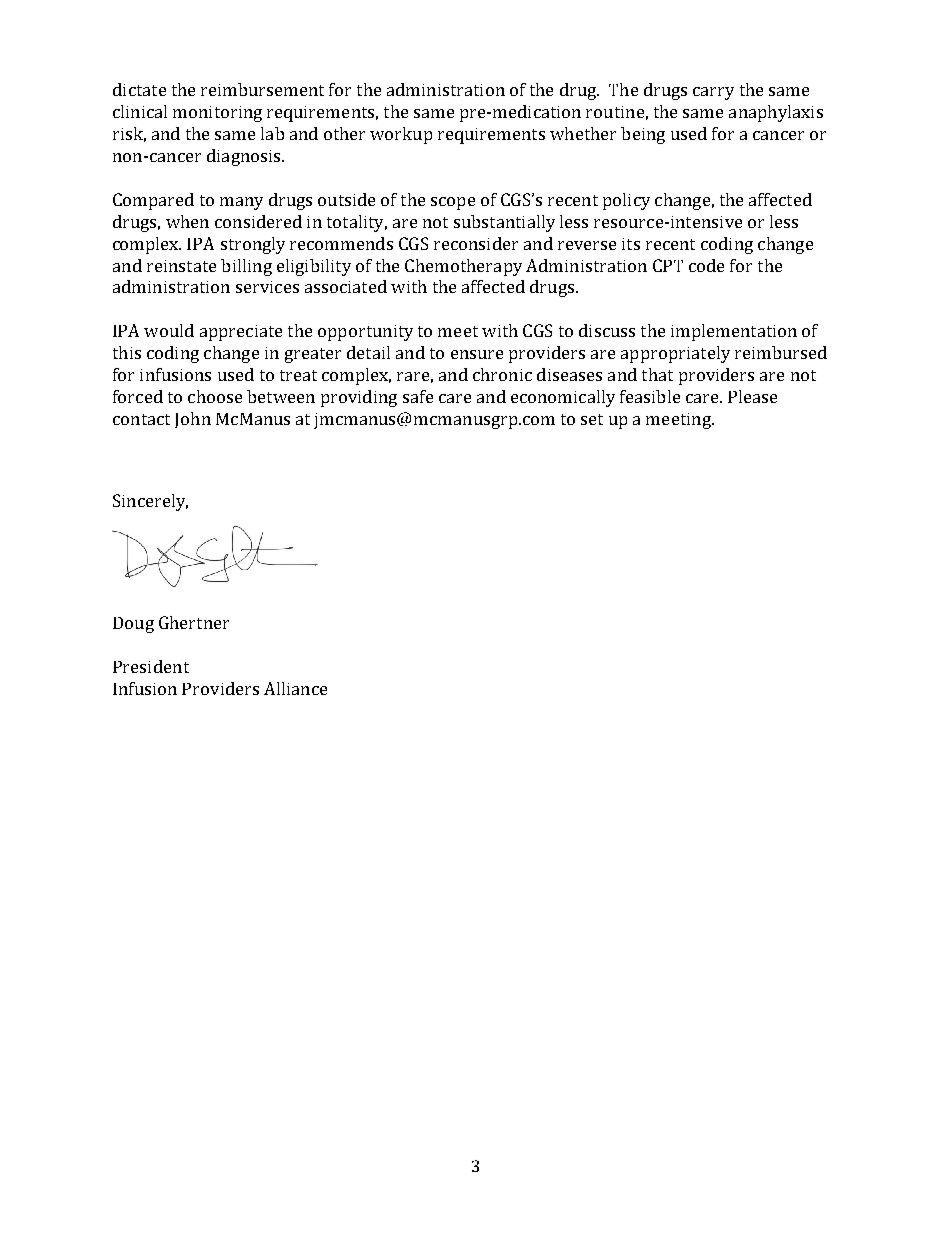 This image has height=1233, width=952. Describe the element at coordinates (150, 502) in the image. I see `Sincerely` at that location.
